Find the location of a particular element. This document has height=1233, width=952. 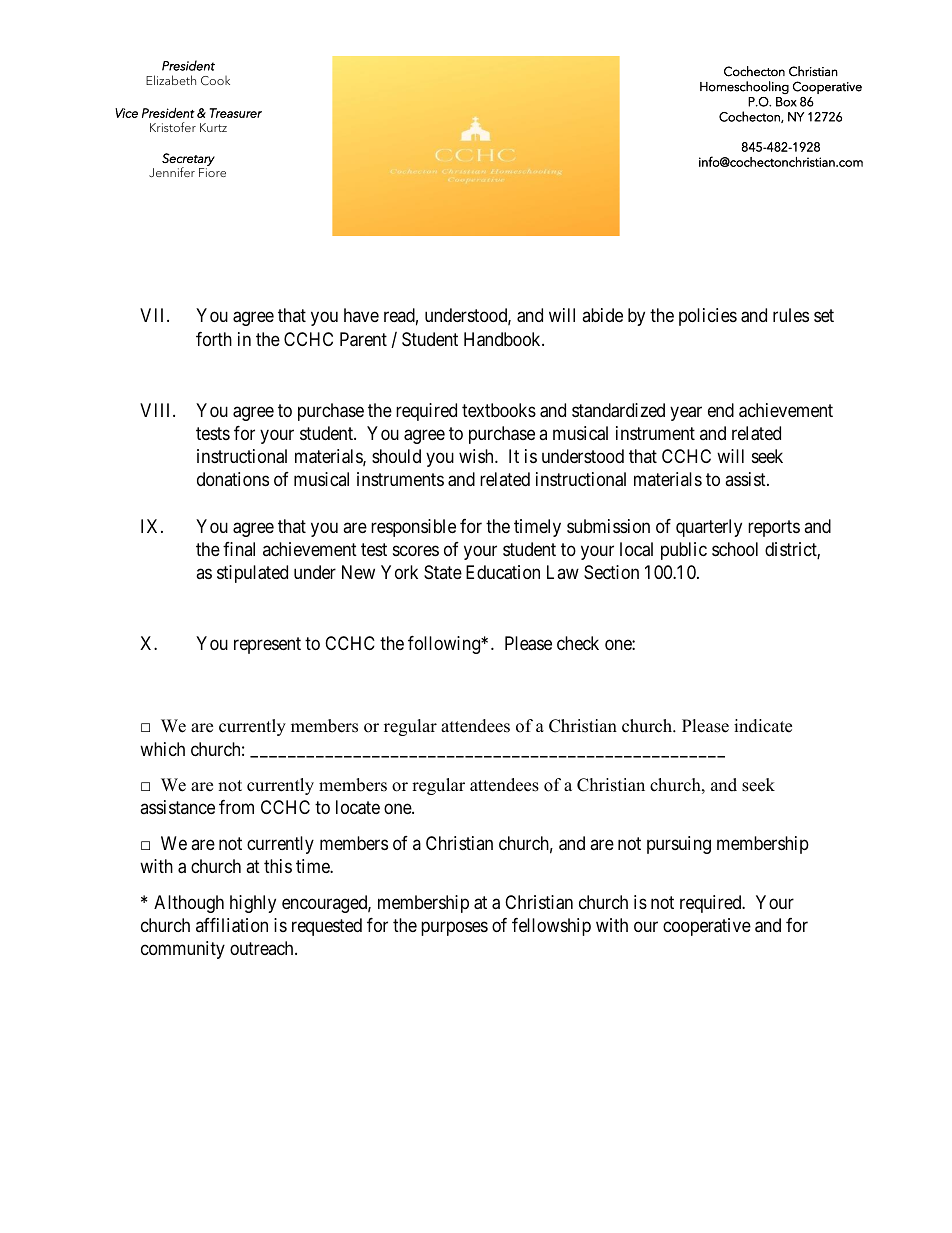

represent is located at coordinates (267, 646).
